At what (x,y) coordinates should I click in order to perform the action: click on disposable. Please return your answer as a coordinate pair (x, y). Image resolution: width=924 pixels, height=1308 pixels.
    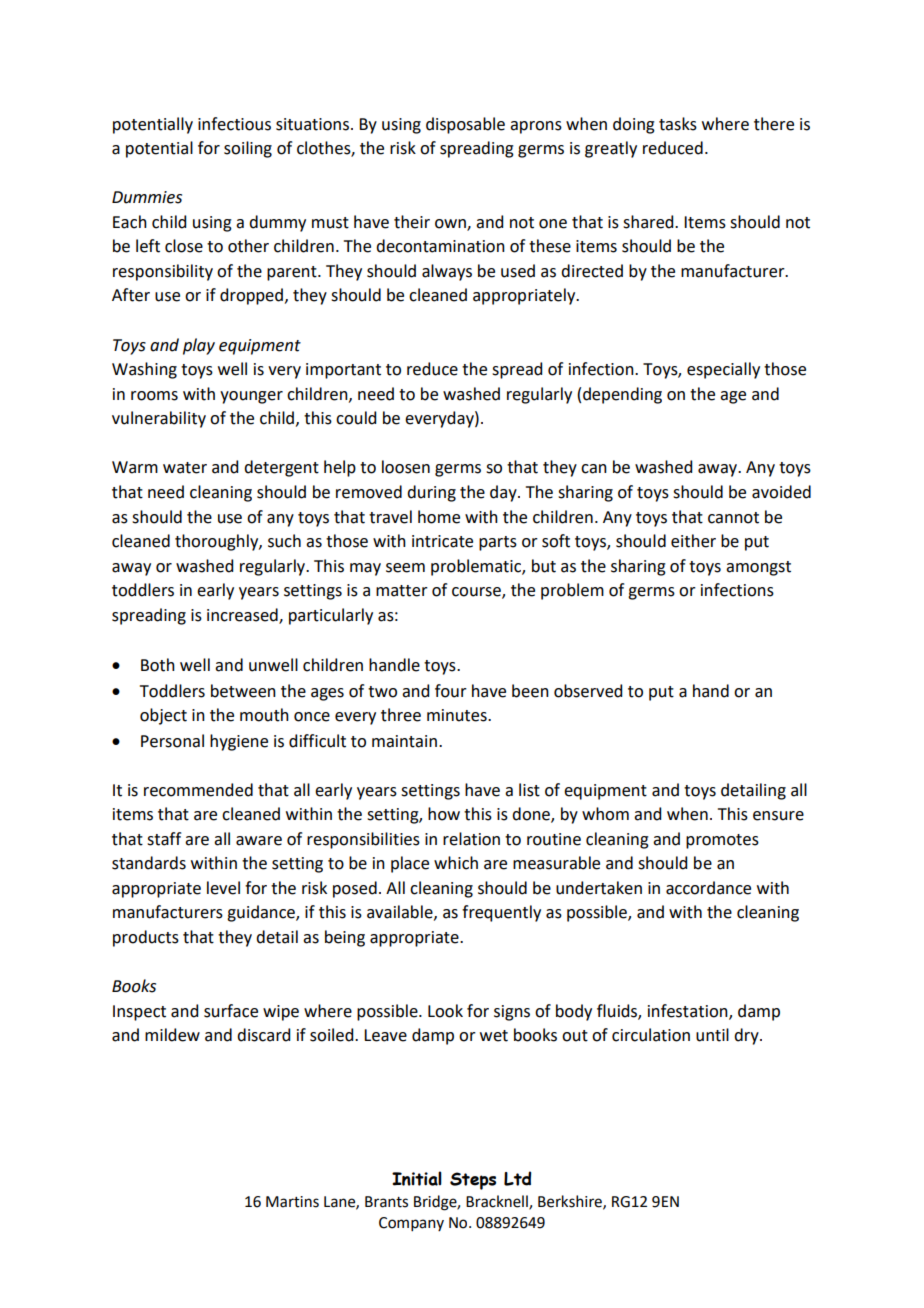
    Looking at the image, I should click on (465, 125).
